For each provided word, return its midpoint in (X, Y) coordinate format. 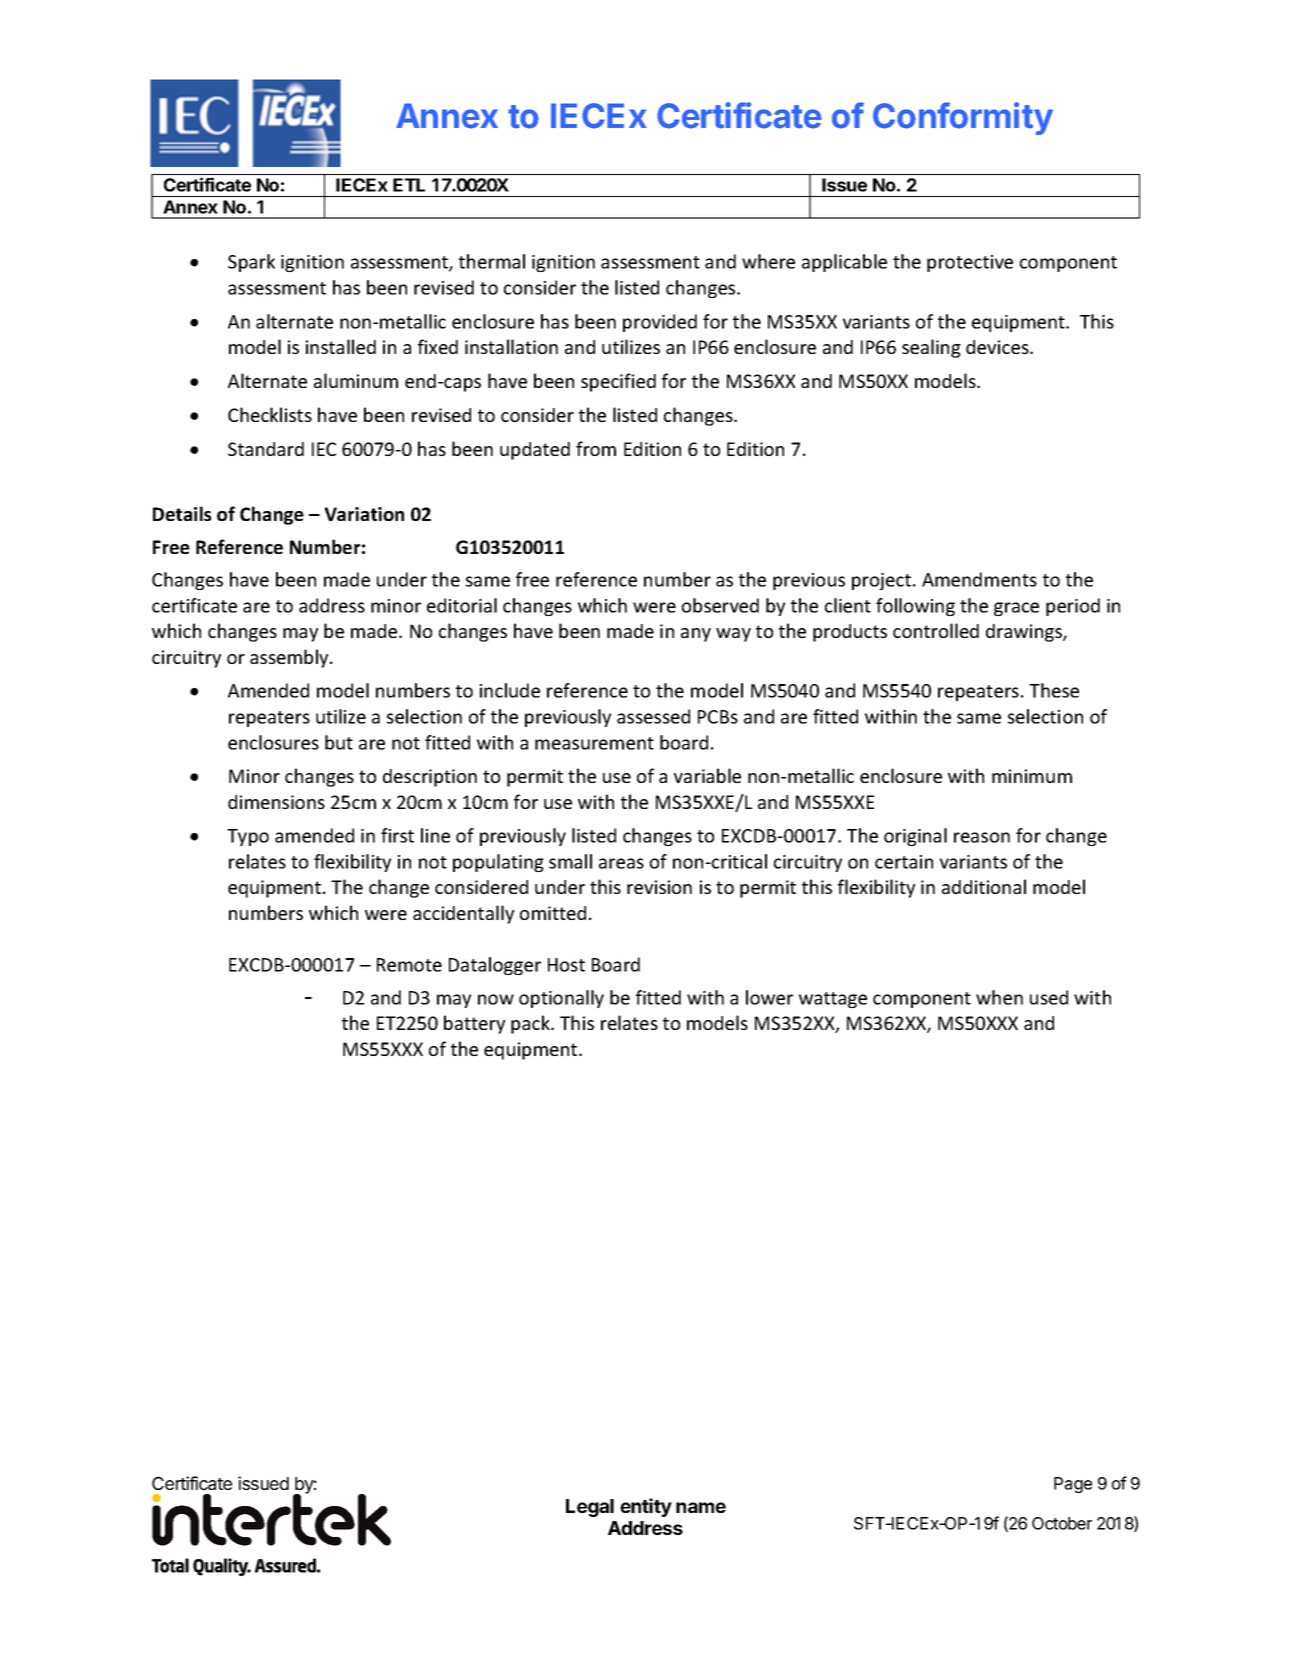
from (596, 448)
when (999, 997)
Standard (266, 449)
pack (531, 1024)
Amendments (979, 579)
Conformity (963, 118)
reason (982, 837)
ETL (409, 185)
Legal (590, 1508)
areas (621, 863)
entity (646, 1507)
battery (474, 1024)
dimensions (276, 802)
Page (1073, 1485)
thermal (492, 261)
